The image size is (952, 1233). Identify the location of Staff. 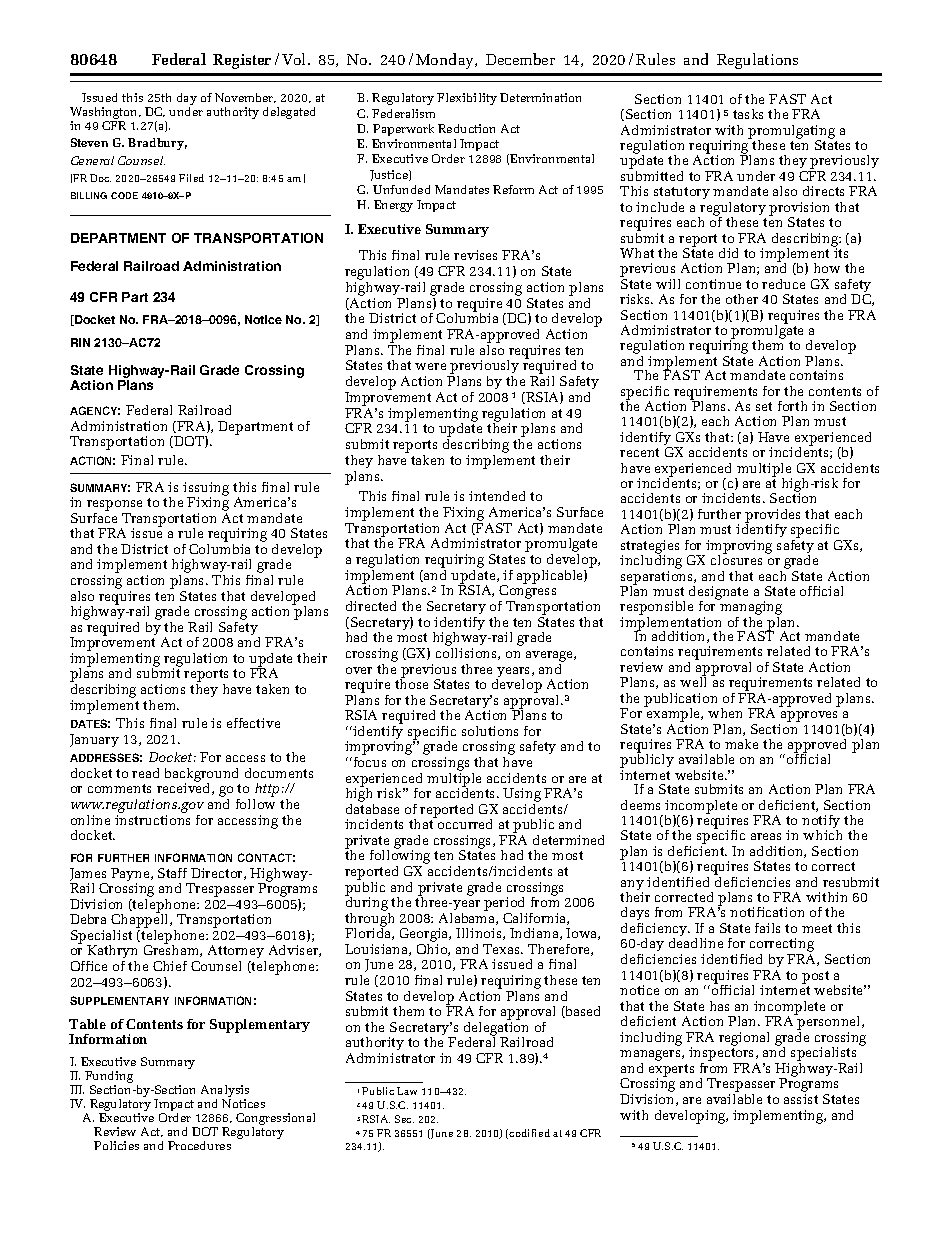
(172, 873).
